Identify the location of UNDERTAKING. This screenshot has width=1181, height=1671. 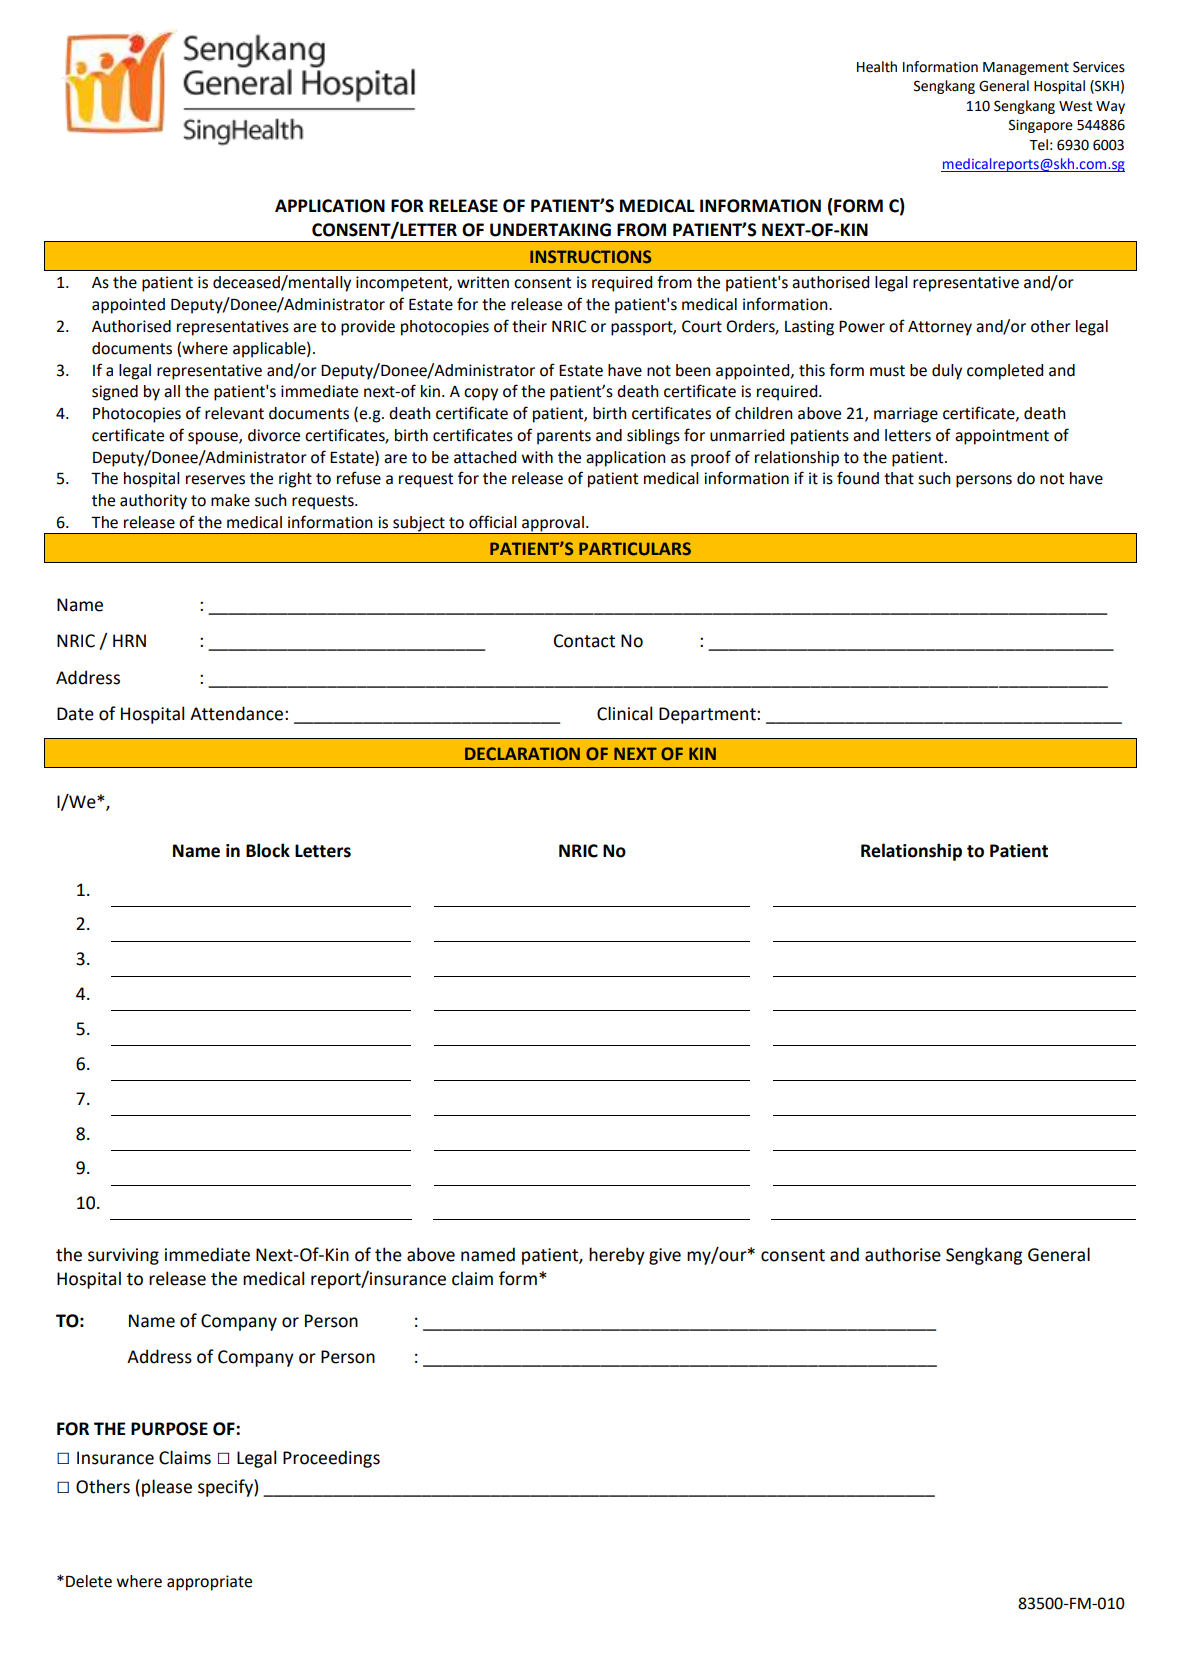
(550, 230).
